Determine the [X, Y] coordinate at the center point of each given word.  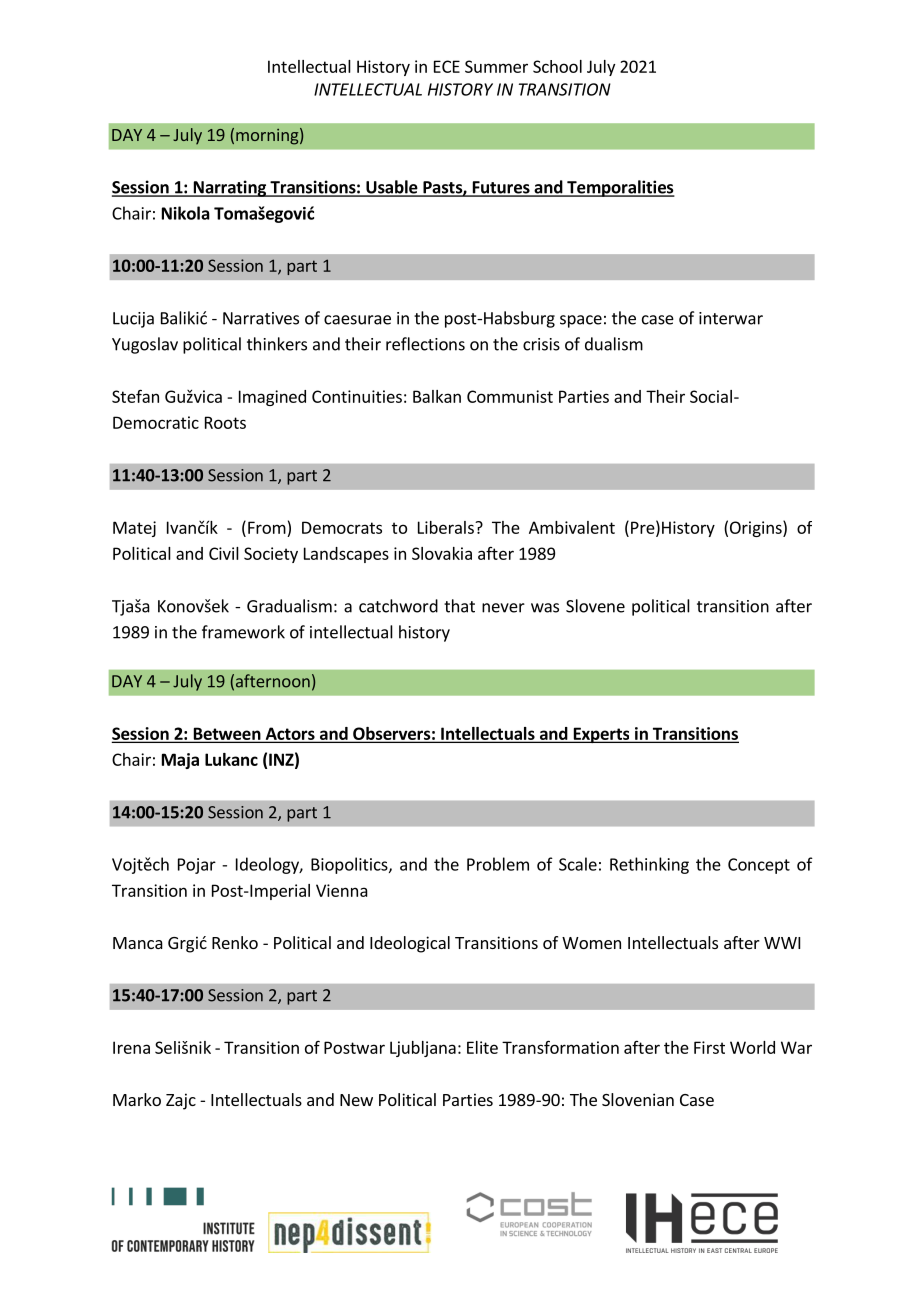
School [557, 66]
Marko [137, 1099]
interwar [731, 318]
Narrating [229, 188]
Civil [224, 553]
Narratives [261, 318]
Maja [180, 761]
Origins [757, 528]
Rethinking [649, 865]
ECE [447, 66]
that [459, 606]
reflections [425, 344]
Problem [498, 864]
